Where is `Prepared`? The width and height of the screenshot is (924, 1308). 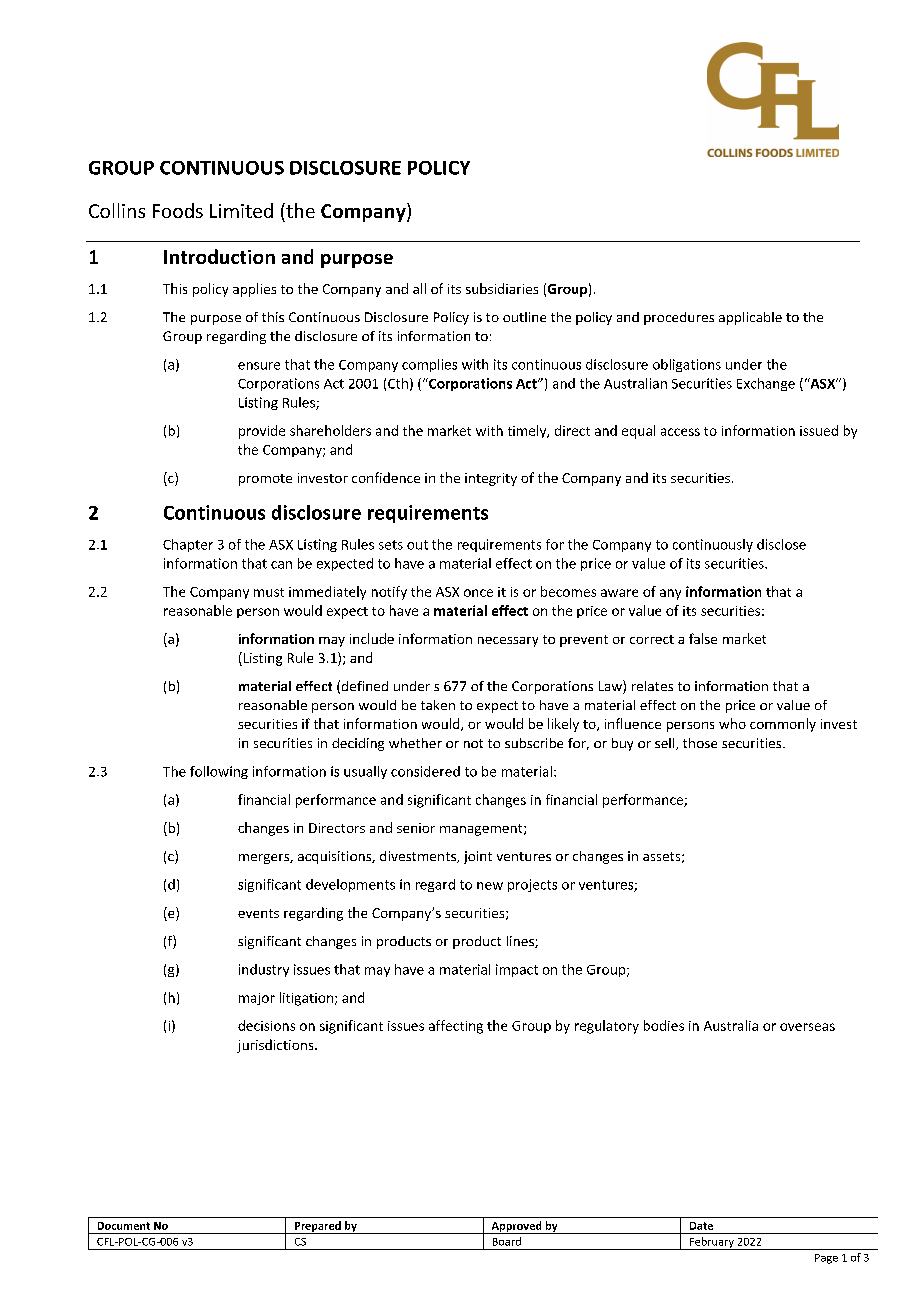 Prepared is located at coordinates (318, 1227).
